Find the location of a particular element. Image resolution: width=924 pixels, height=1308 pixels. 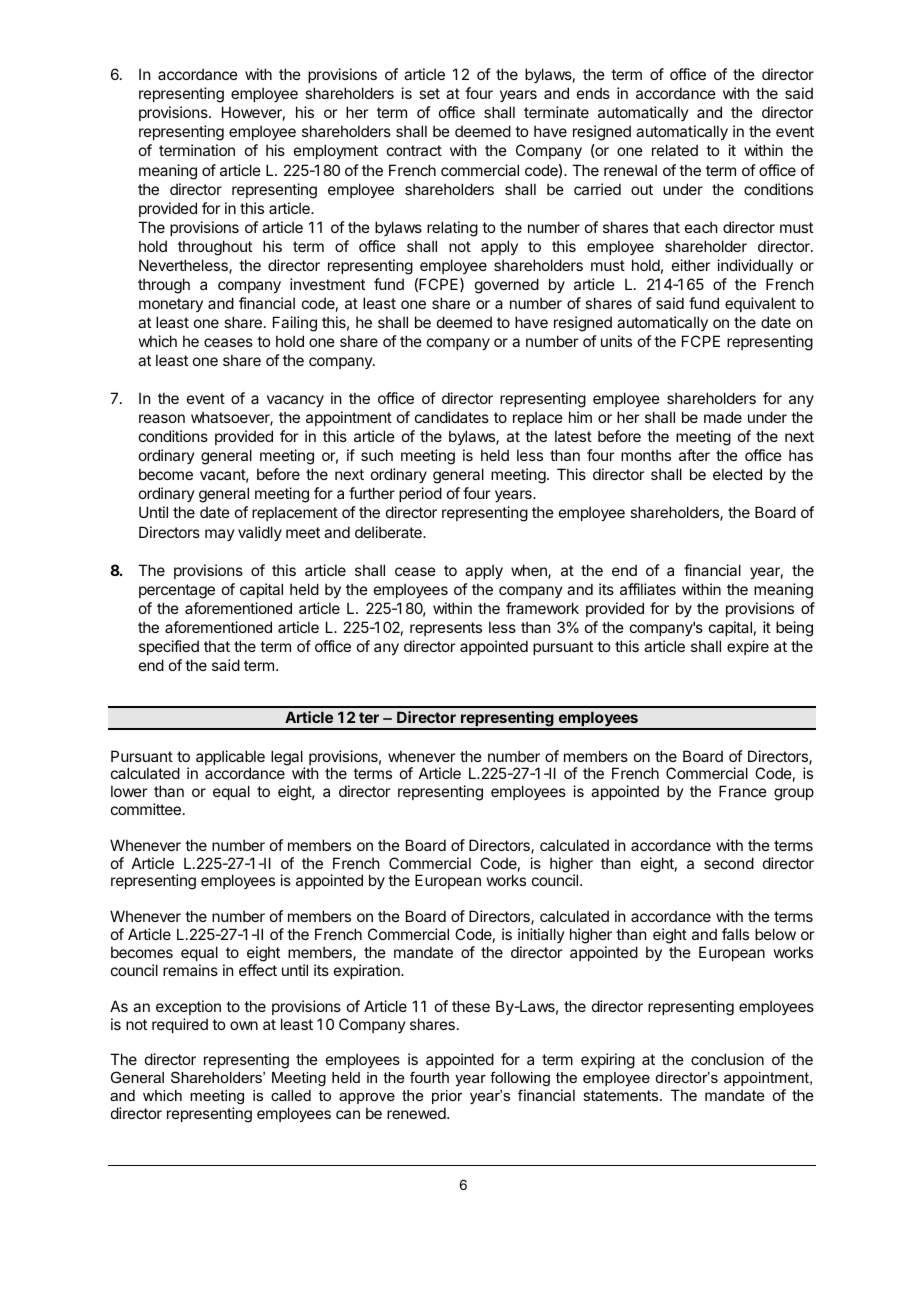

employment is located at coordinates (336, 151).
